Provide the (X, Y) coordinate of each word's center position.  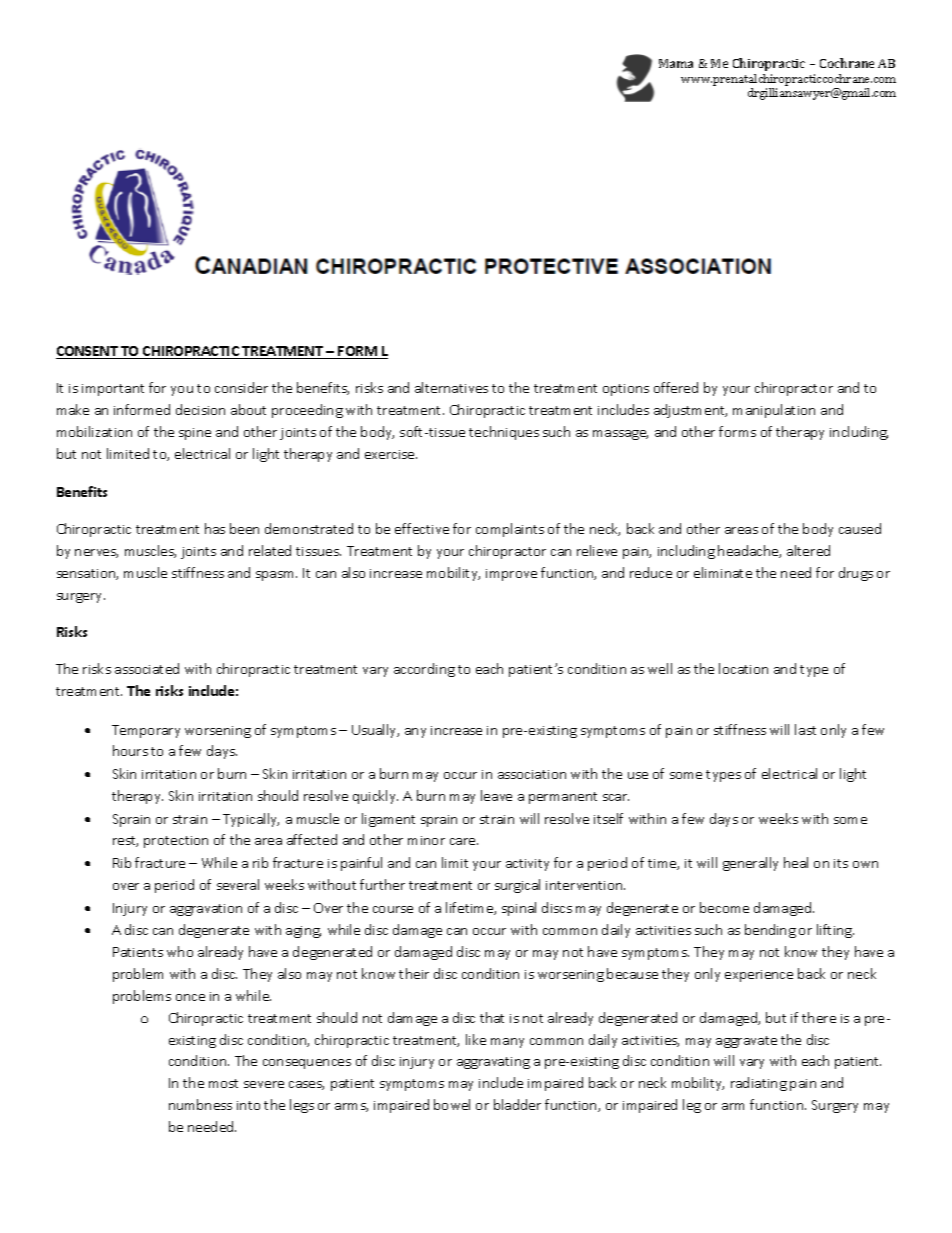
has (215, 528)
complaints (510, 530)
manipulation (774, 411)
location (743, 668)
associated (147, 668)
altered (808, 550)
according (424, 670)
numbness (200, 1104)
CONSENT (88, 352)
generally (750, 864)
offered (676, 387)
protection (176, 842)
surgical (517, 886)
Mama (676, 63)
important (113, 390)
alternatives (451, 387)
